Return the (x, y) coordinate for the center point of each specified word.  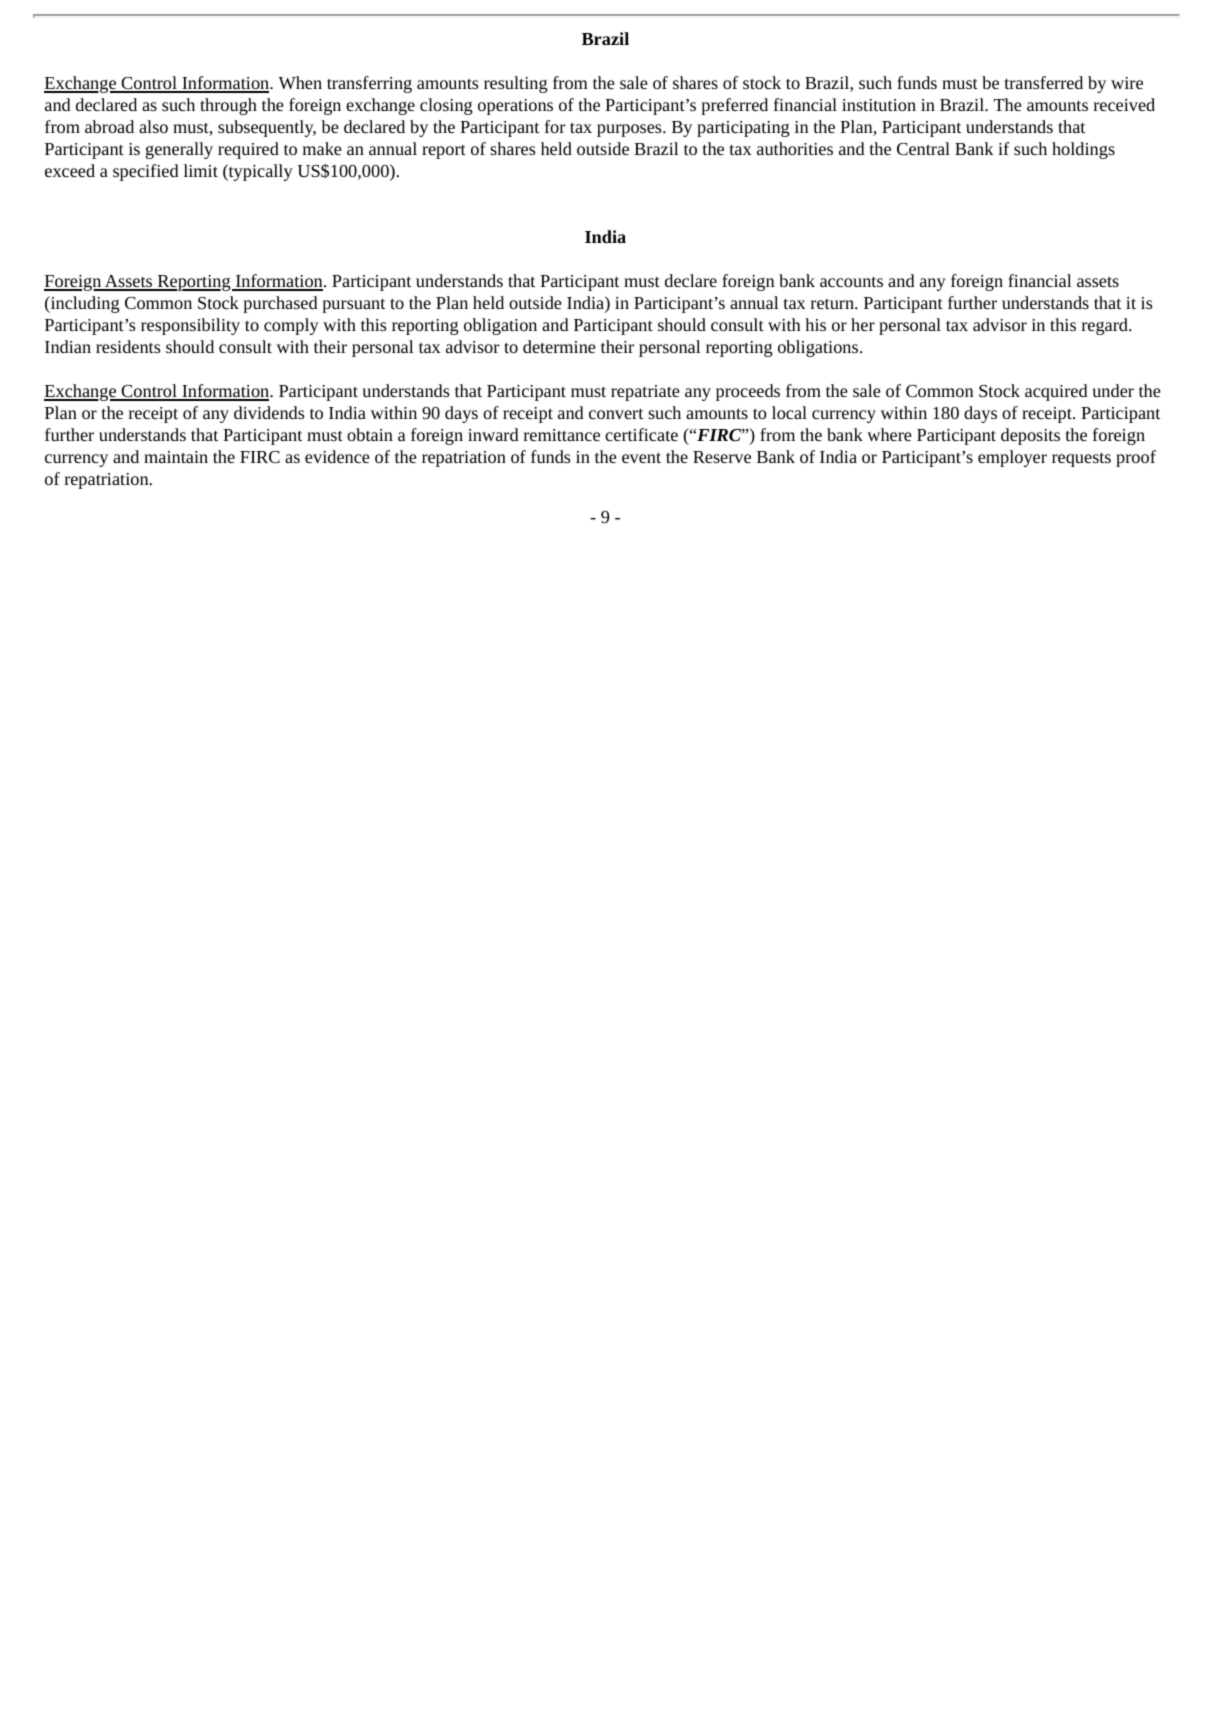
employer (1012, 458)
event (641, 457)
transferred (1044, 82)
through (228, 106)
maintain (176, 457)
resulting (516, 84)
